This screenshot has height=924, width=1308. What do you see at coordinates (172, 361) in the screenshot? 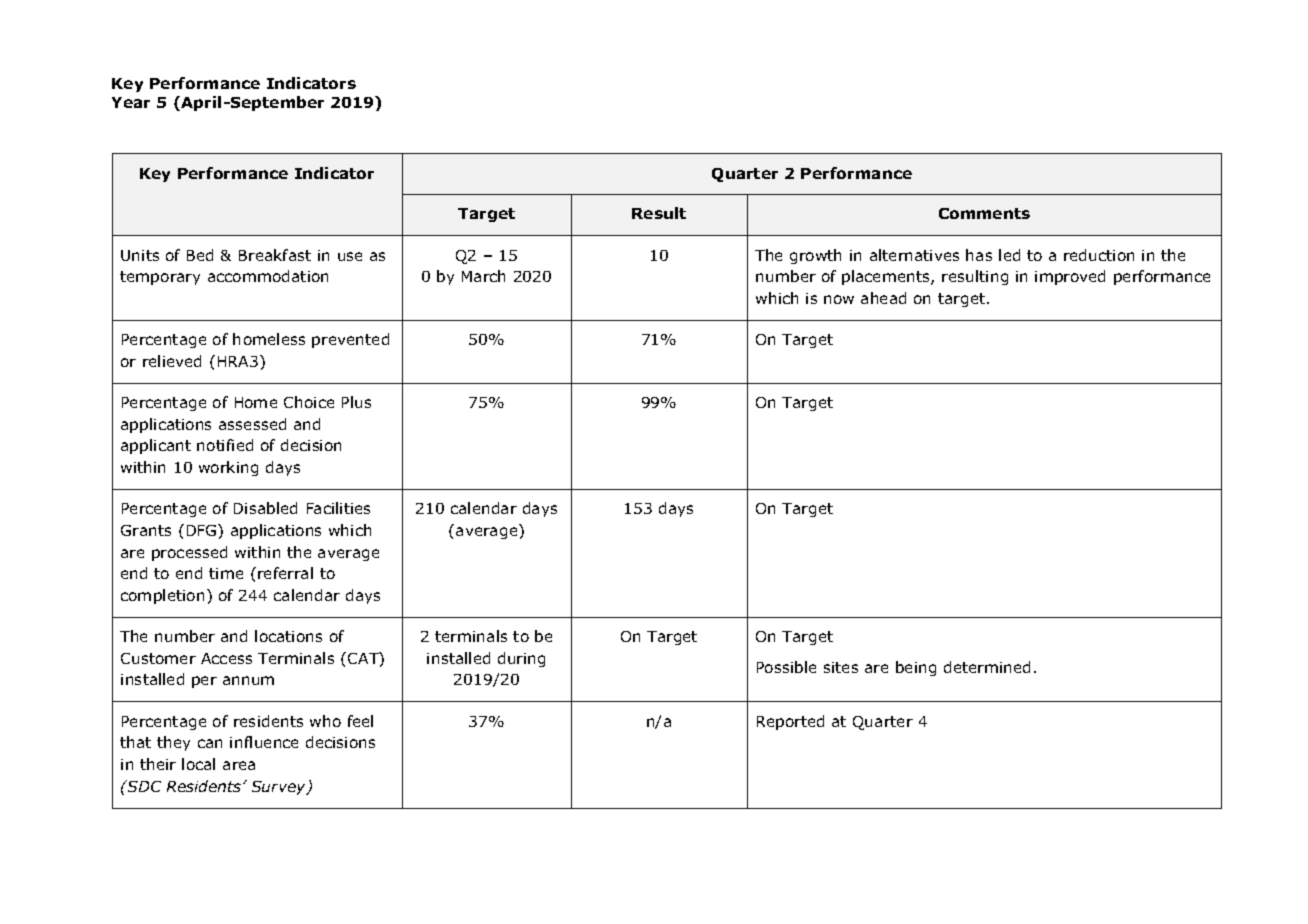
I see `relieved` at bounding box center [172, 361].
